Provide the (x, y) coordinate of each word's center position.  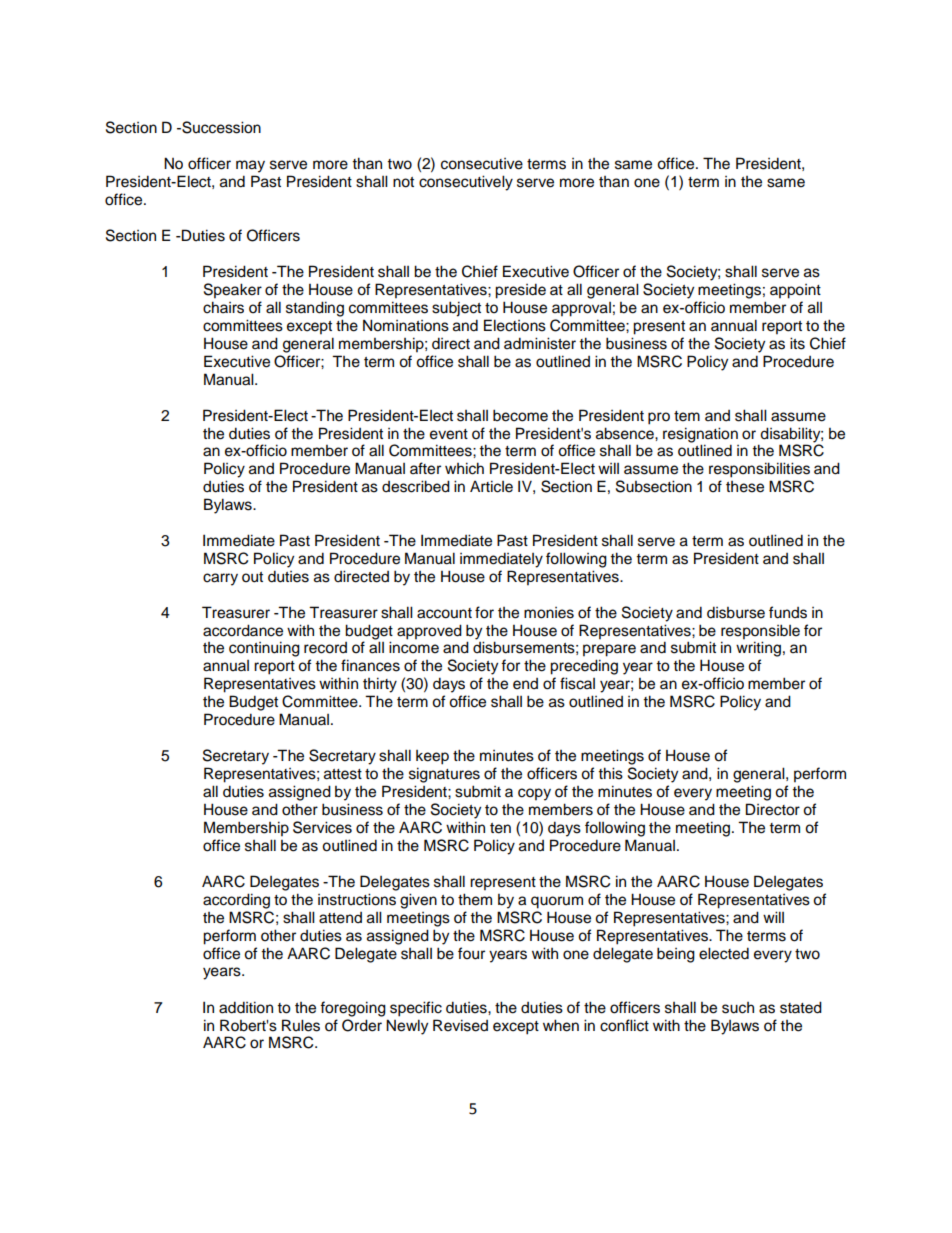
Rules (301, 1025)
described (416, 486)
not (403, 182)
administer (540, 343)
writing (758, 649)
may (250, 166)
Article (491, 486)
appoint (795, 291)
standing (315, 309)
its (797, 343)
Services (322, 827)
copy (534, 794)
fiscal (577, 683)
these (745, 487)
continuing (264, 649)
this (610, 773)
